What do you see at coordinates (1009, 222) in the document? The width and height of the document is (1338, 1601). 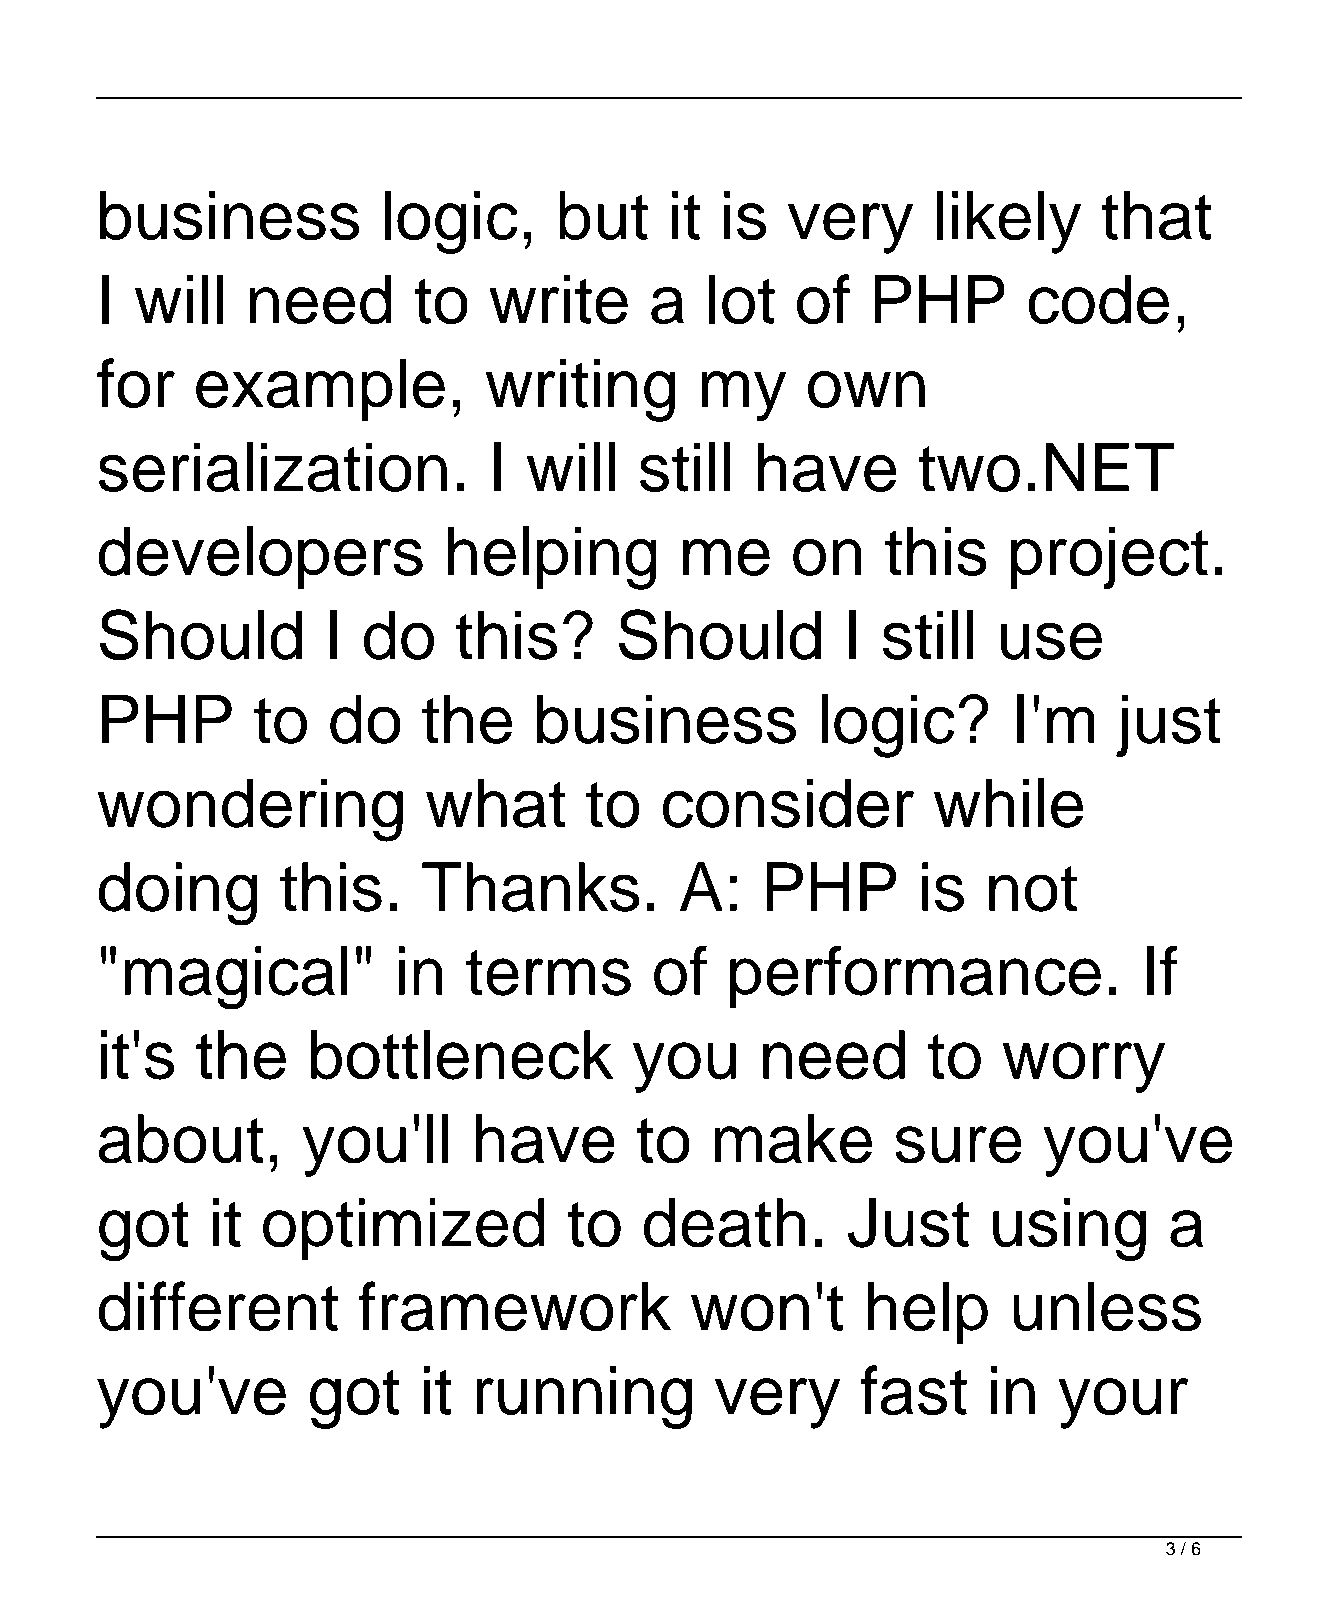 I see `likely` at bounding box center [1009, 222].
